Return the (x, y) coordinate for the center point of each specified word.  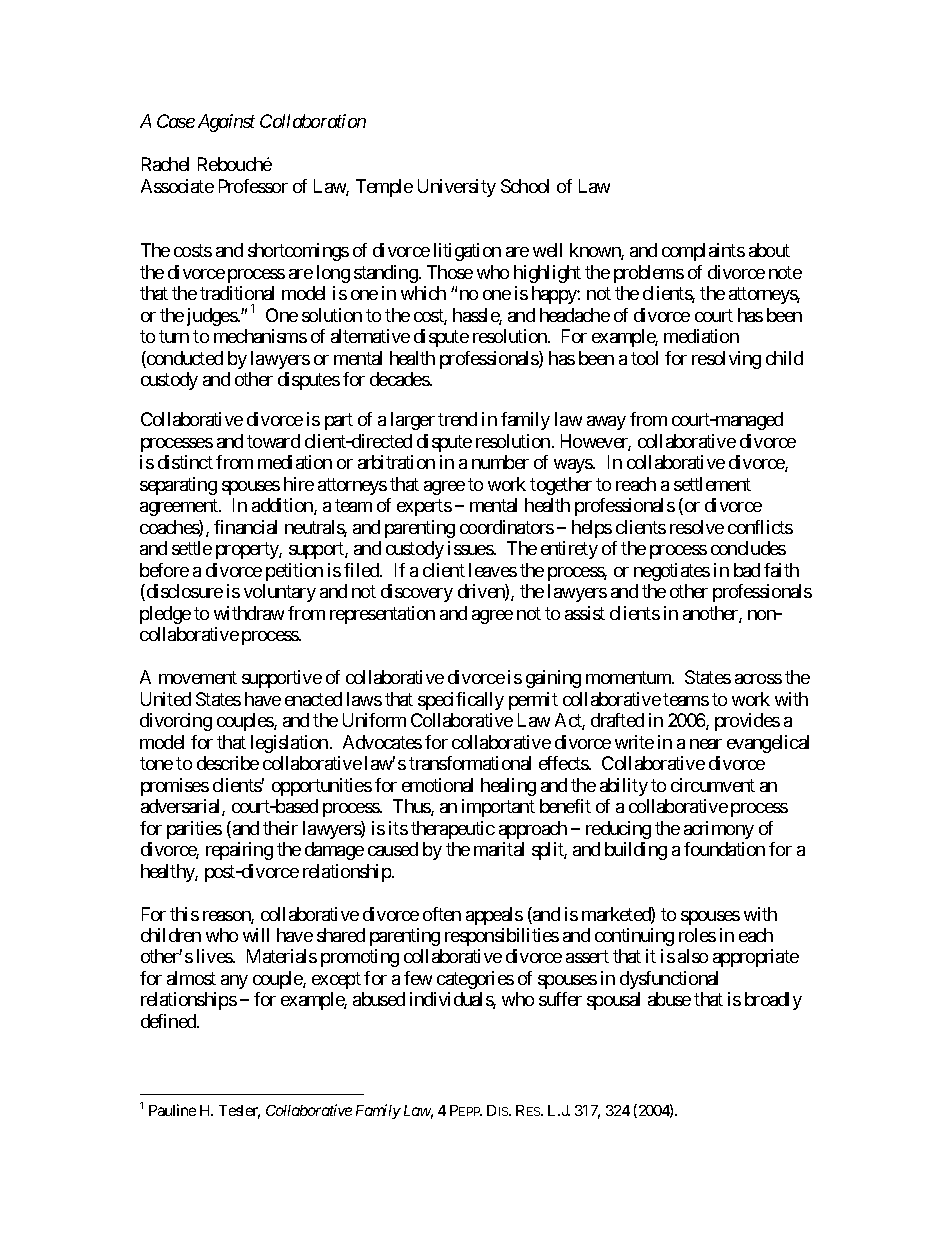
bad (747, 570)
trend (457, 419)
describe (228, 763)
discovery (417, 593)
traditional (237, 293)
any (234, 982)
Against (226, 123)
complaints (703, 252)
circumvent (713, 785)
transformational (470, 763)
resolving (726, 360)
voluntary (280, 593)
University (457, 188)
